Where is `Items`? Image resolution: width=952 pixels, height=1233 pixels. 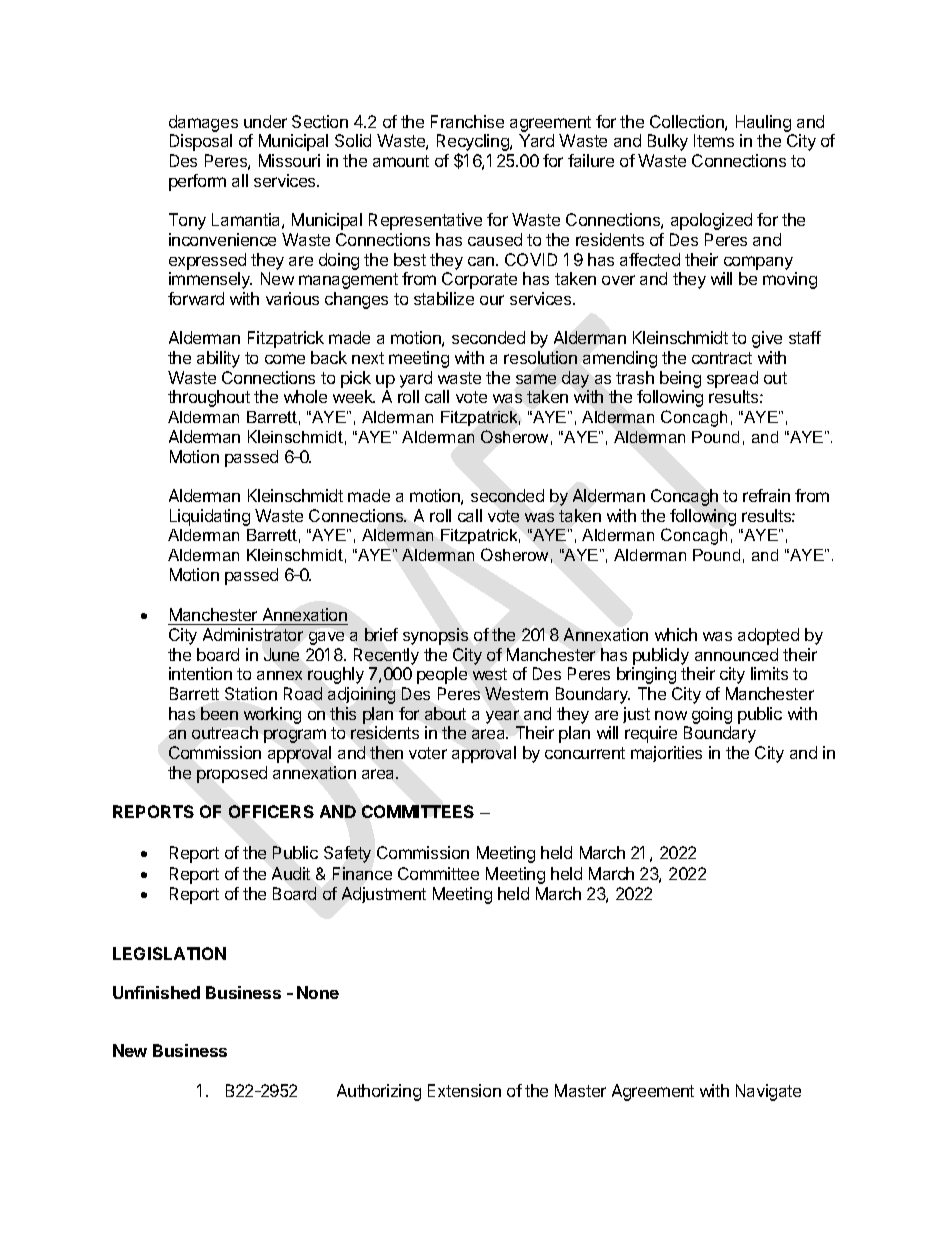 Items is located at coordinates (714, 140).
